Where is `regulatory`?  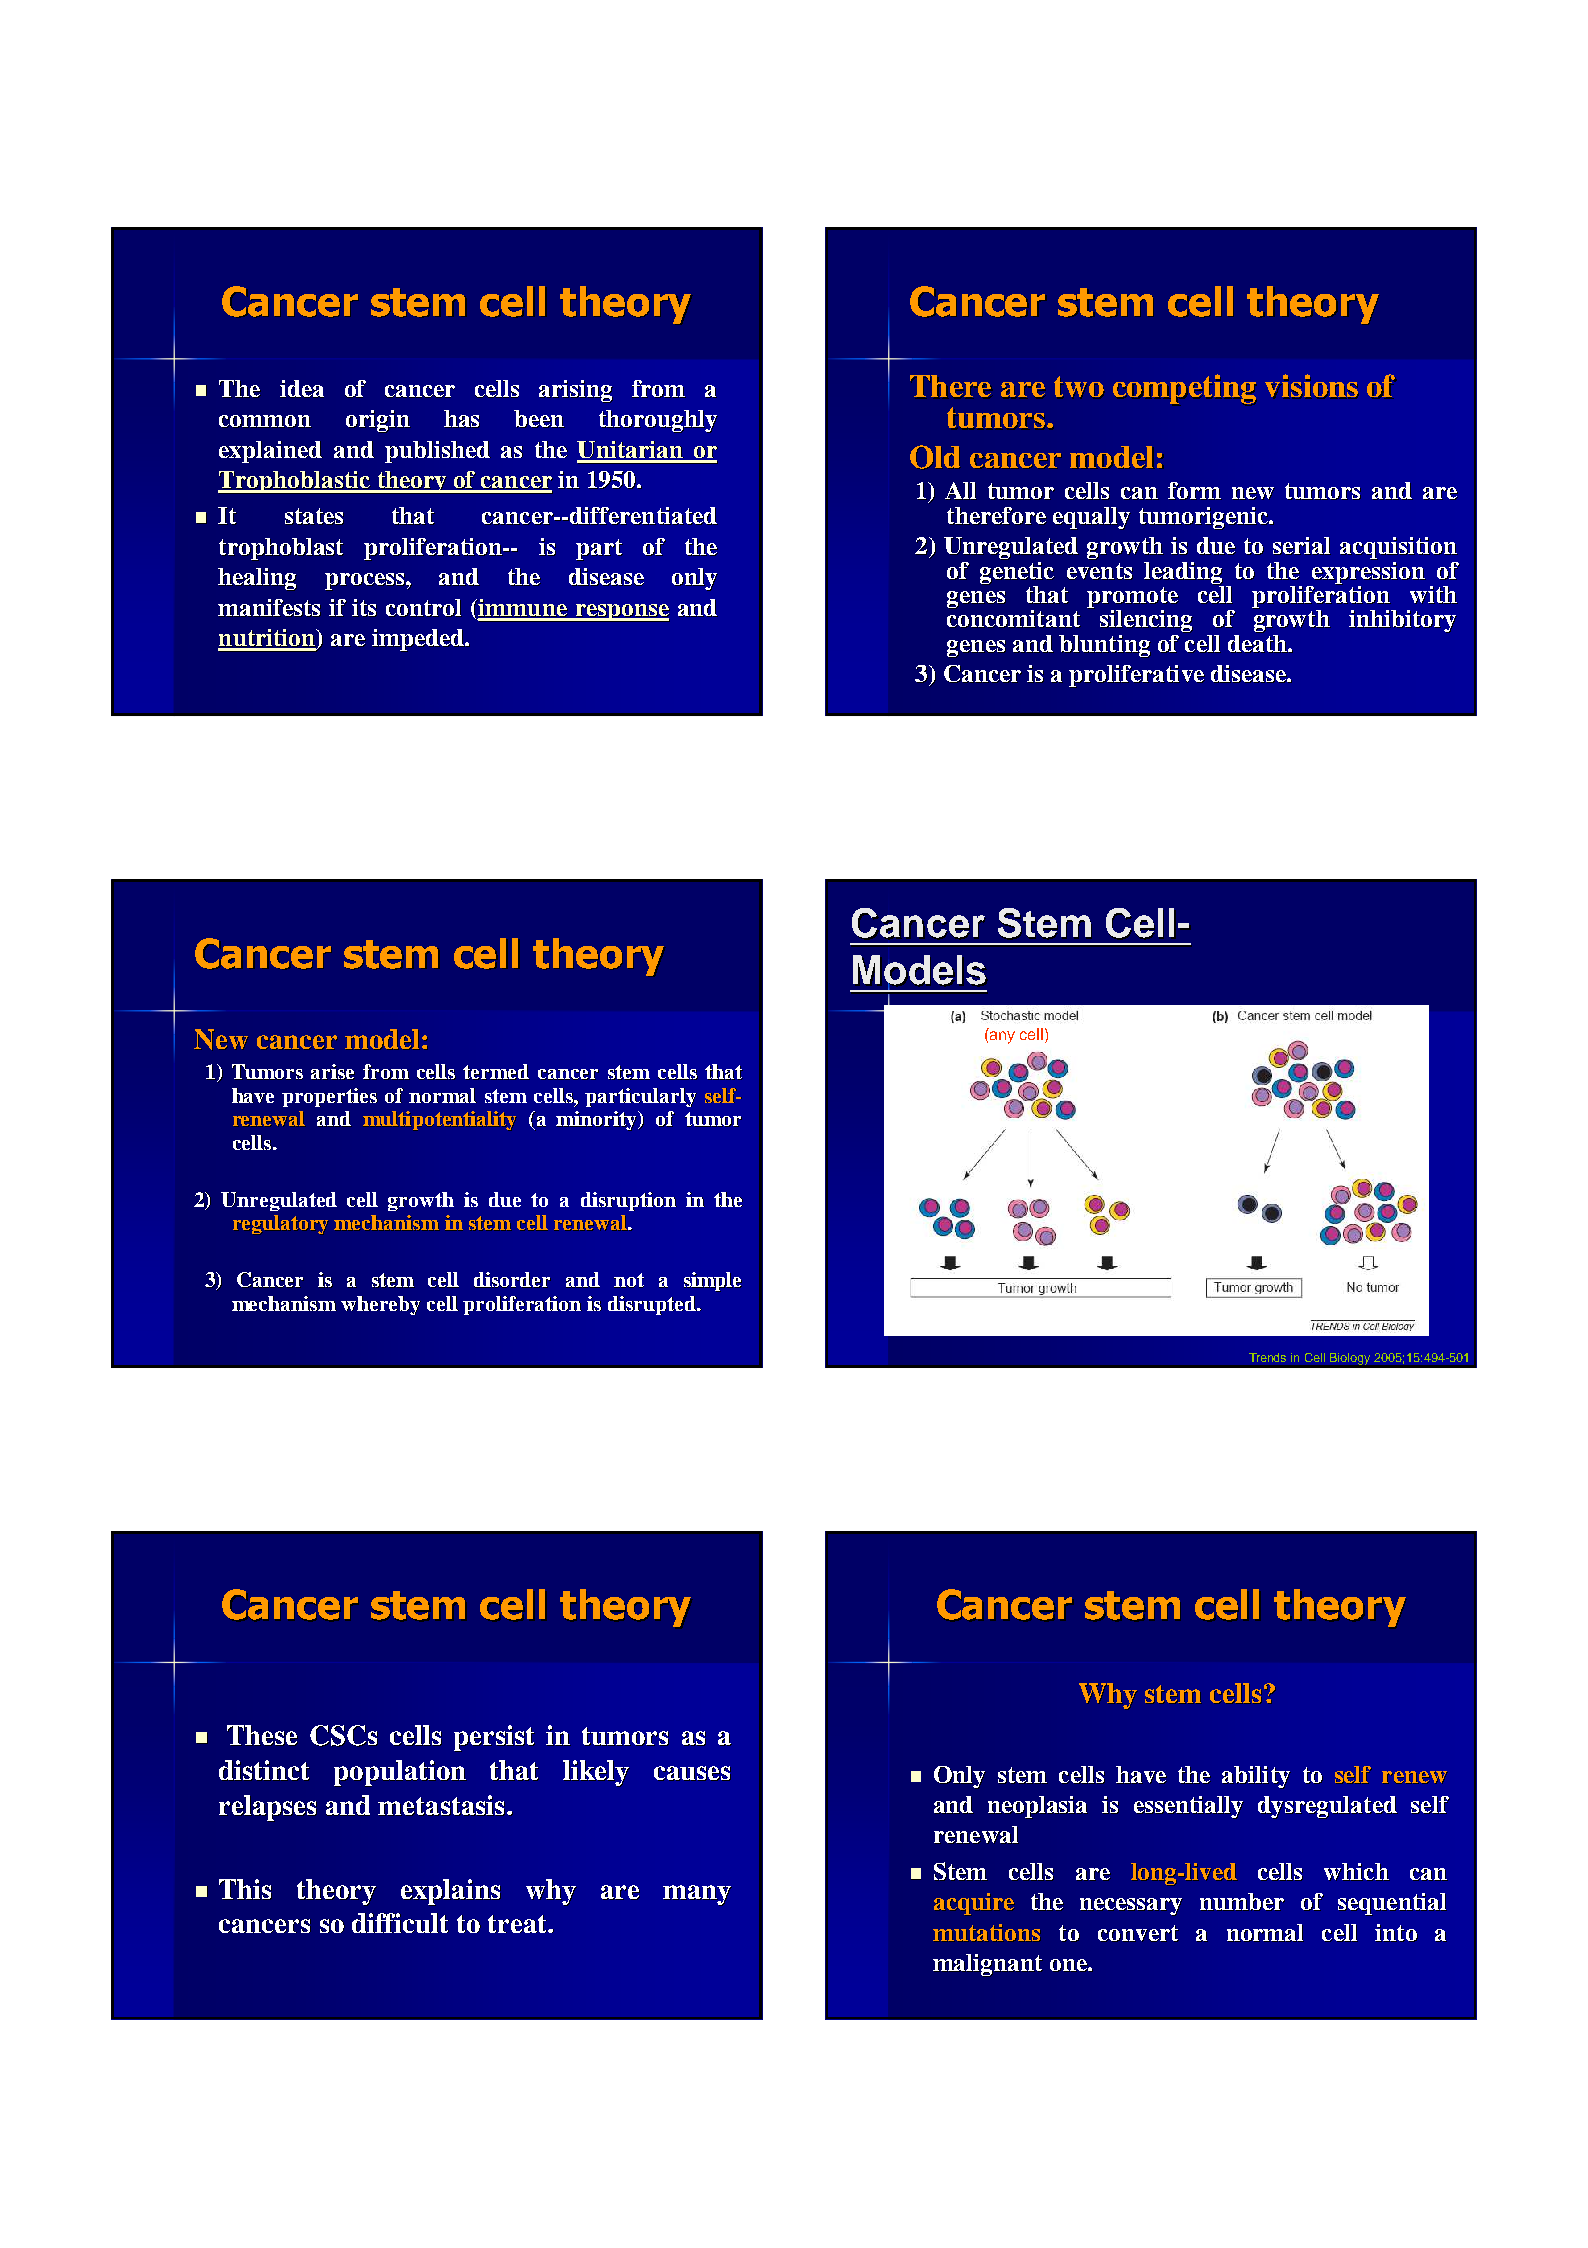
regulatory is located at coordinates (280, 1224).
